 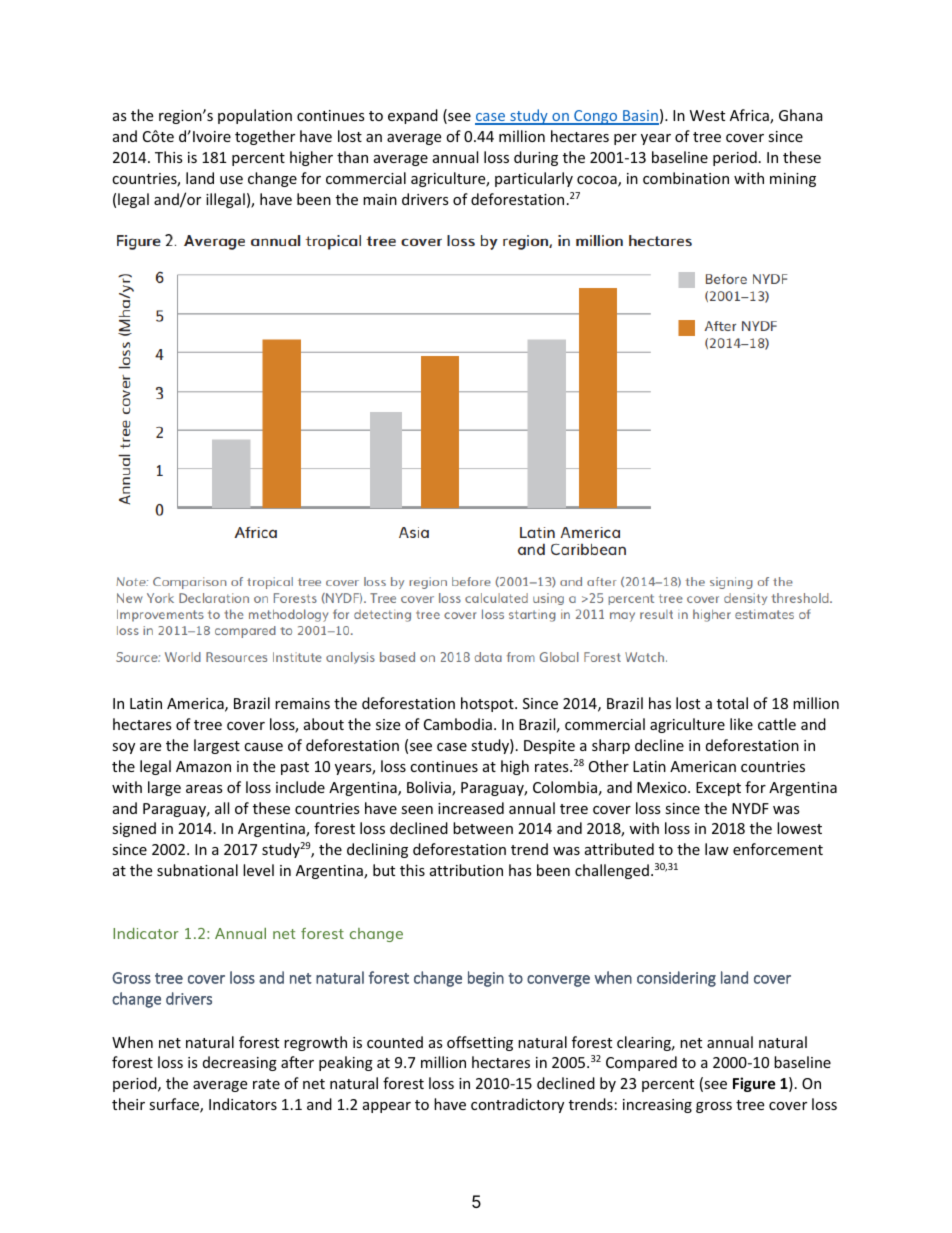 What do you see at coordinates (480, 1043) in the document?
I see `offsetting` at bounding box center [480, 1043].
